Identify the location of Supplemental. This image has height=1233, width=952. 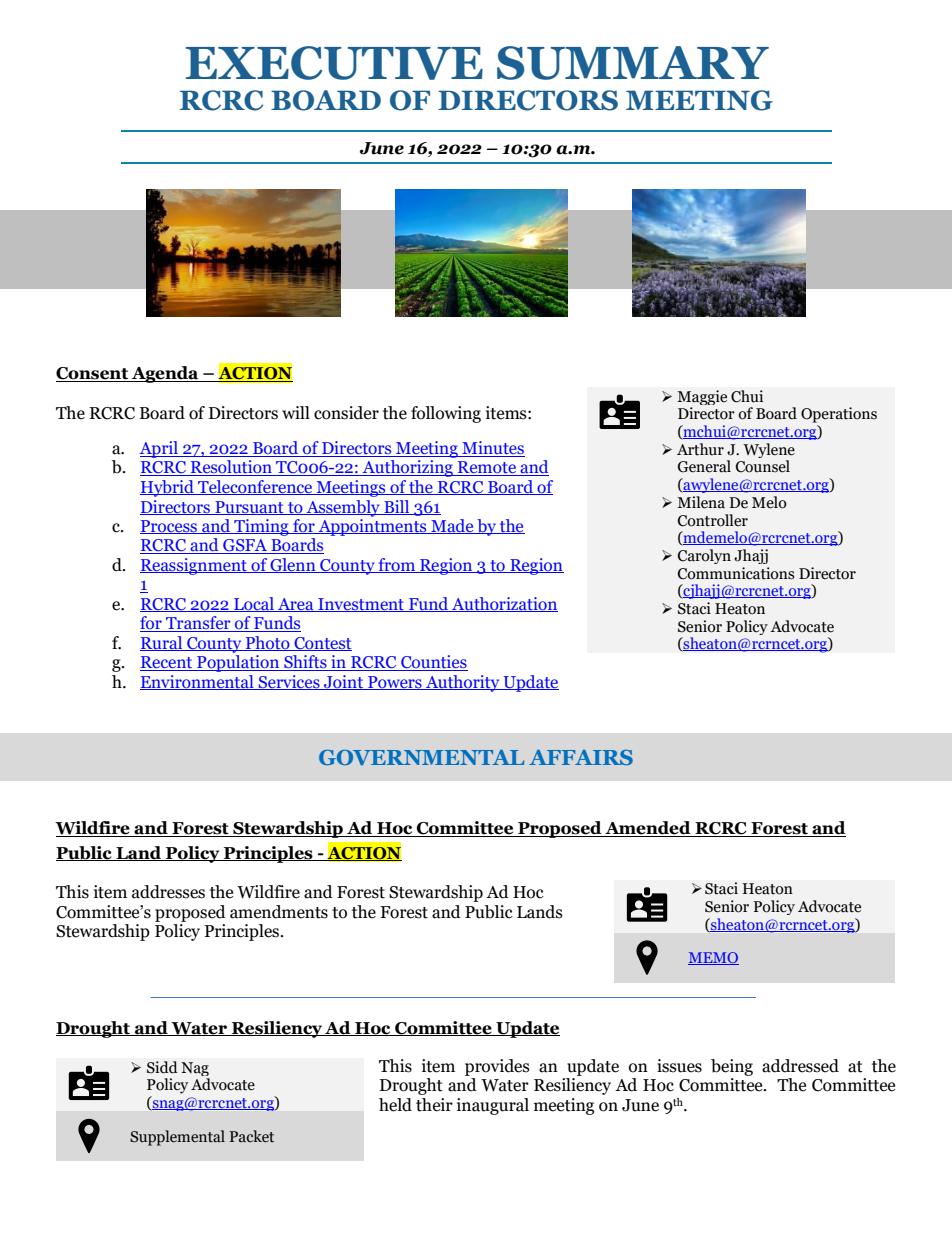
(177, 1138).
